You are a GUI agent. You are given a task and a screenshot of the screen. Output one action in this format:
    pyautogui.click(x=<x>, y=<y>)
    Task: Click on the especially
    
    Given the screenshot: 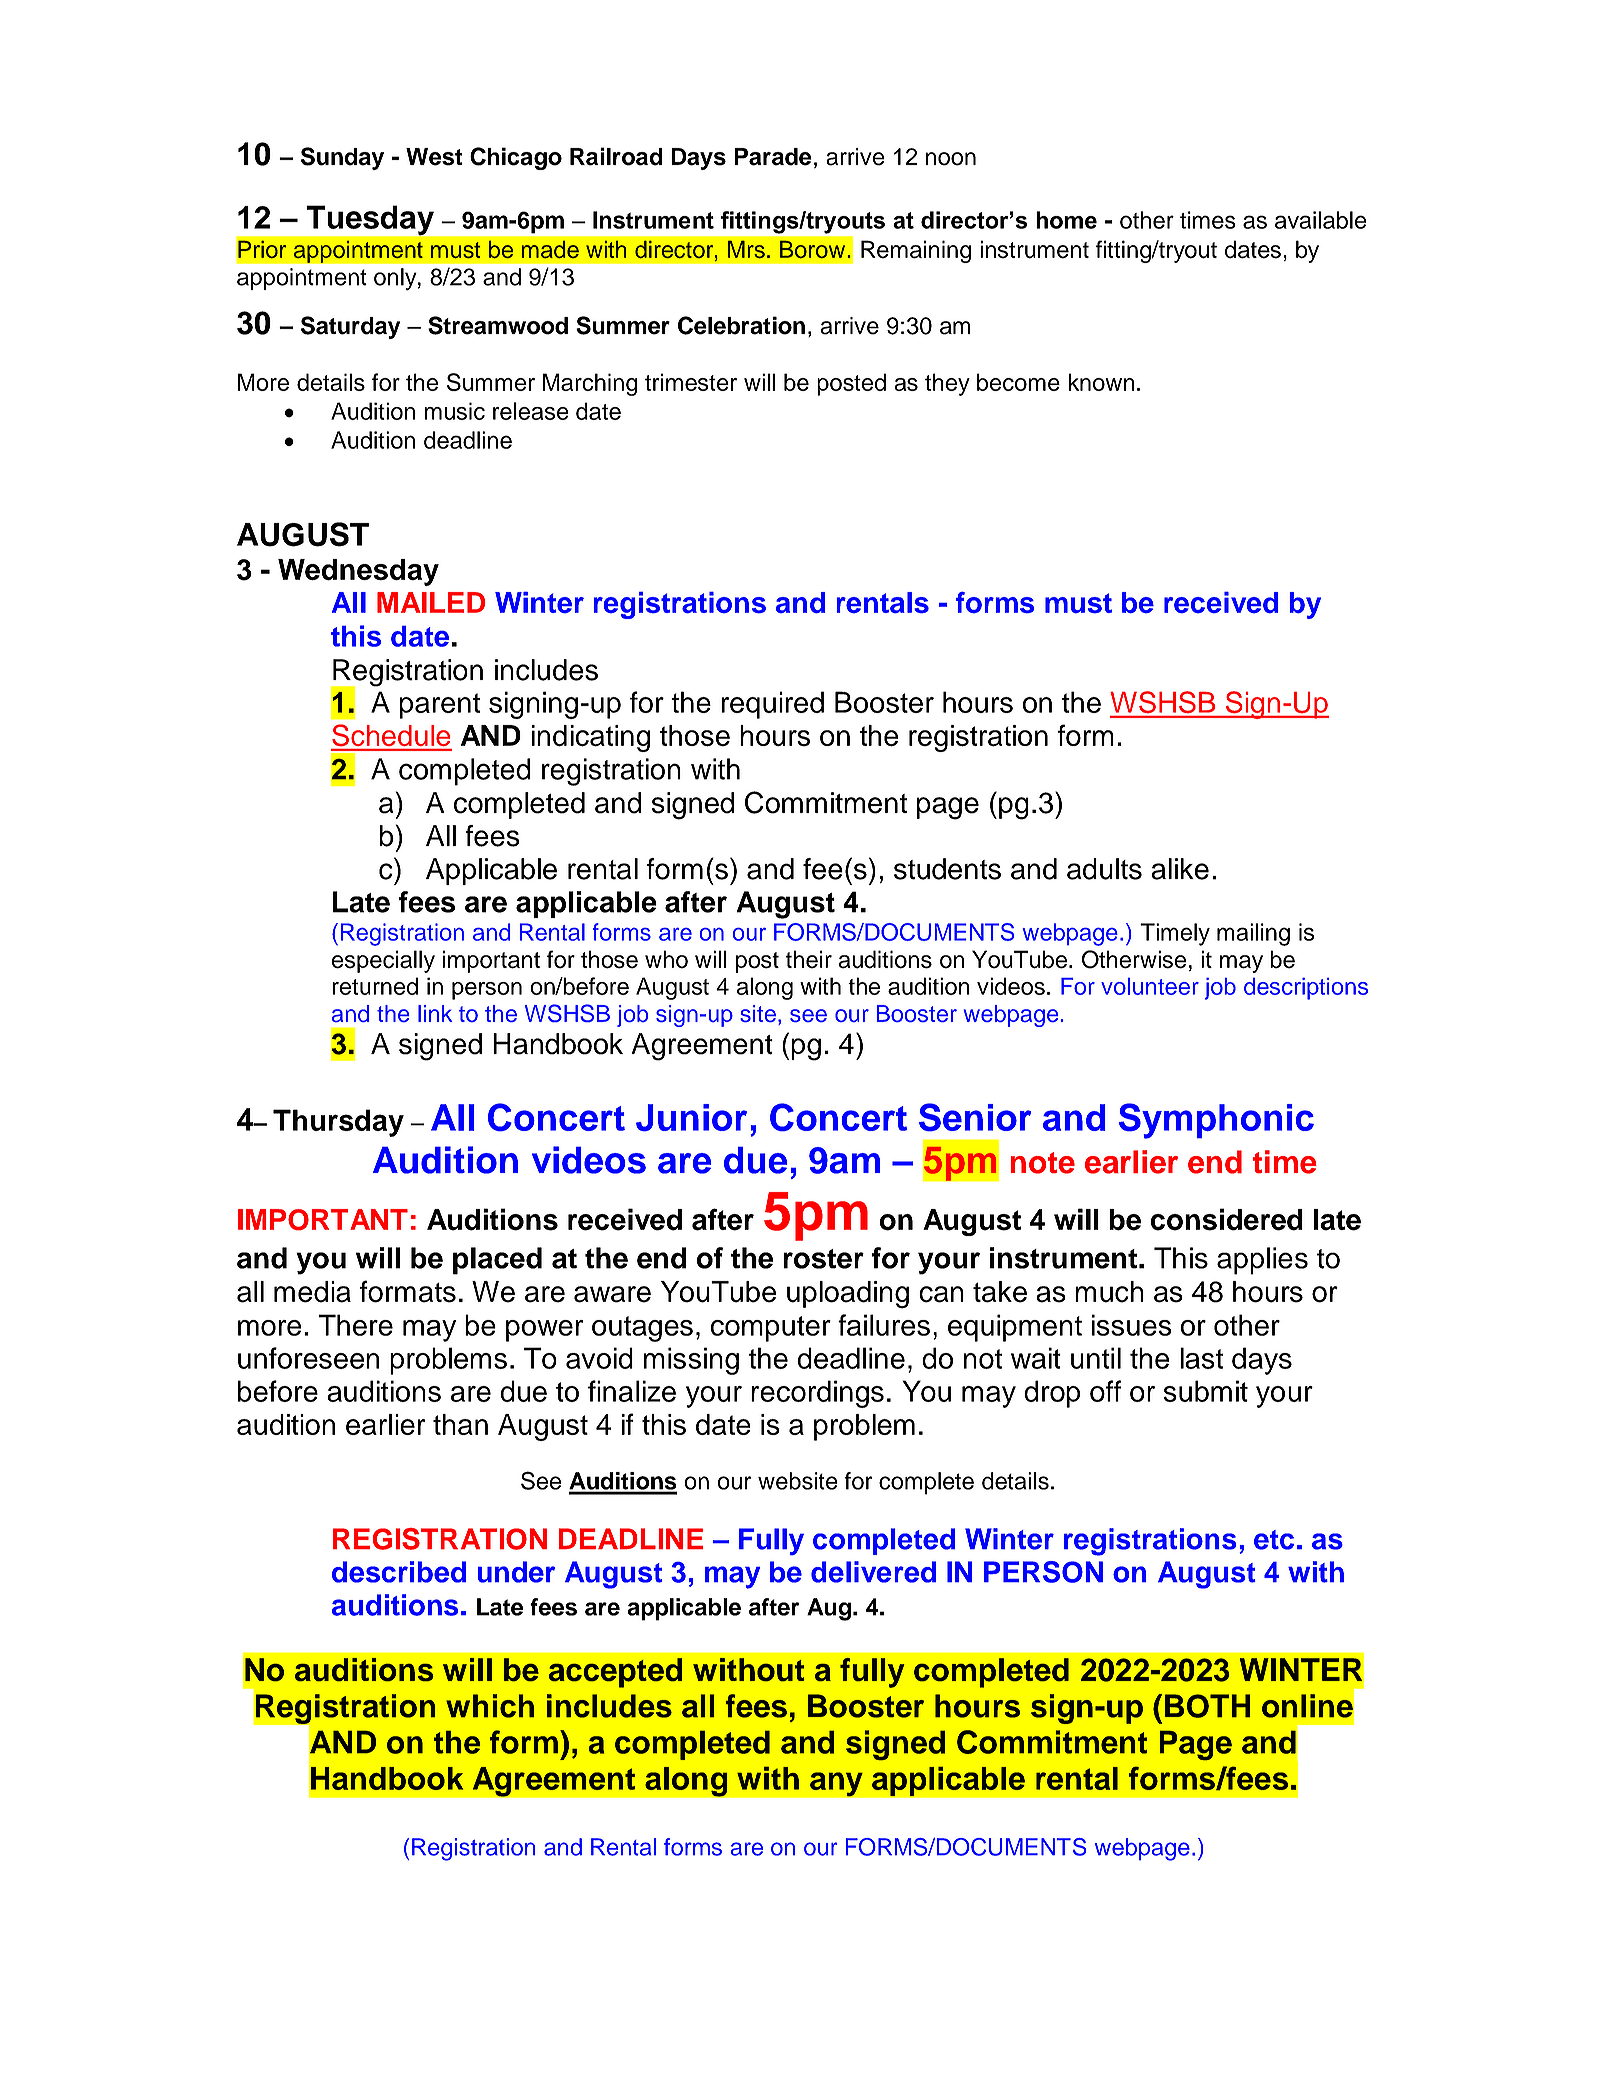 What is the action you would take?
    pyautogui.click(x=383, y=961)
